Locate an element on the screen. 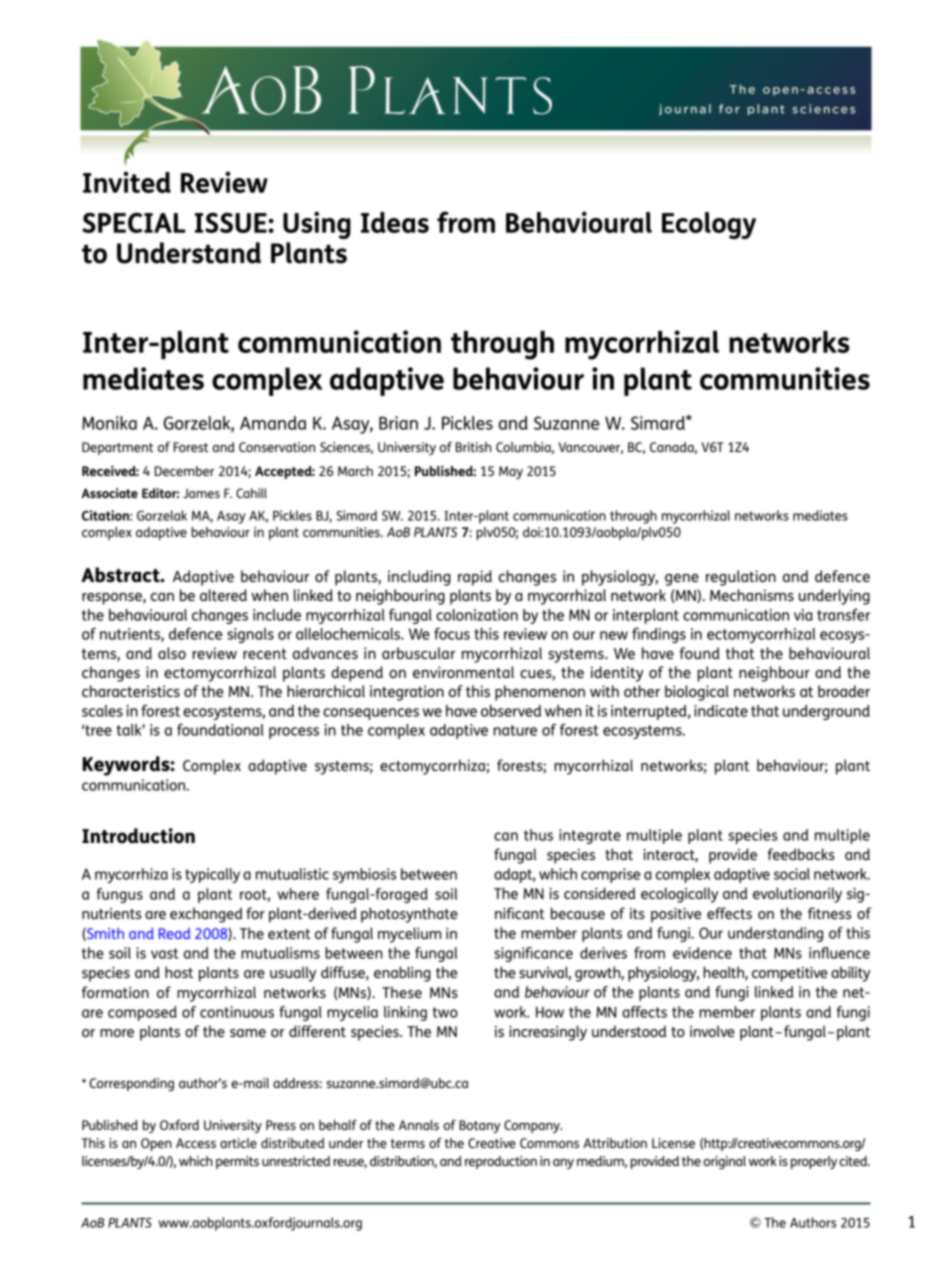  indicate is located at coordinates (721, 711).
